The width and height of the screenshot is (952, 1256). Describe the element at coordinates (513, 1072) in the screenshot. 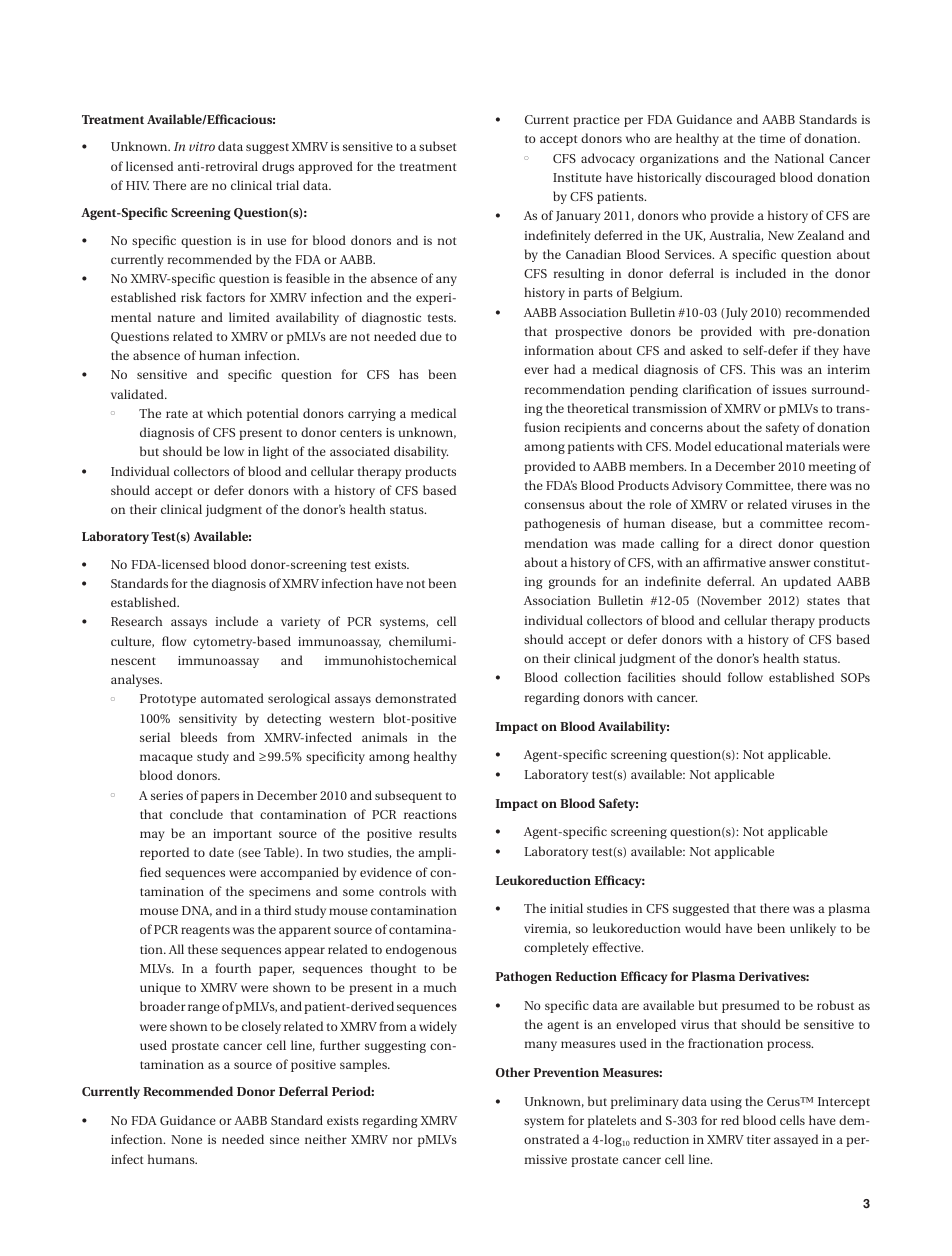

I see `Other` at that location.
